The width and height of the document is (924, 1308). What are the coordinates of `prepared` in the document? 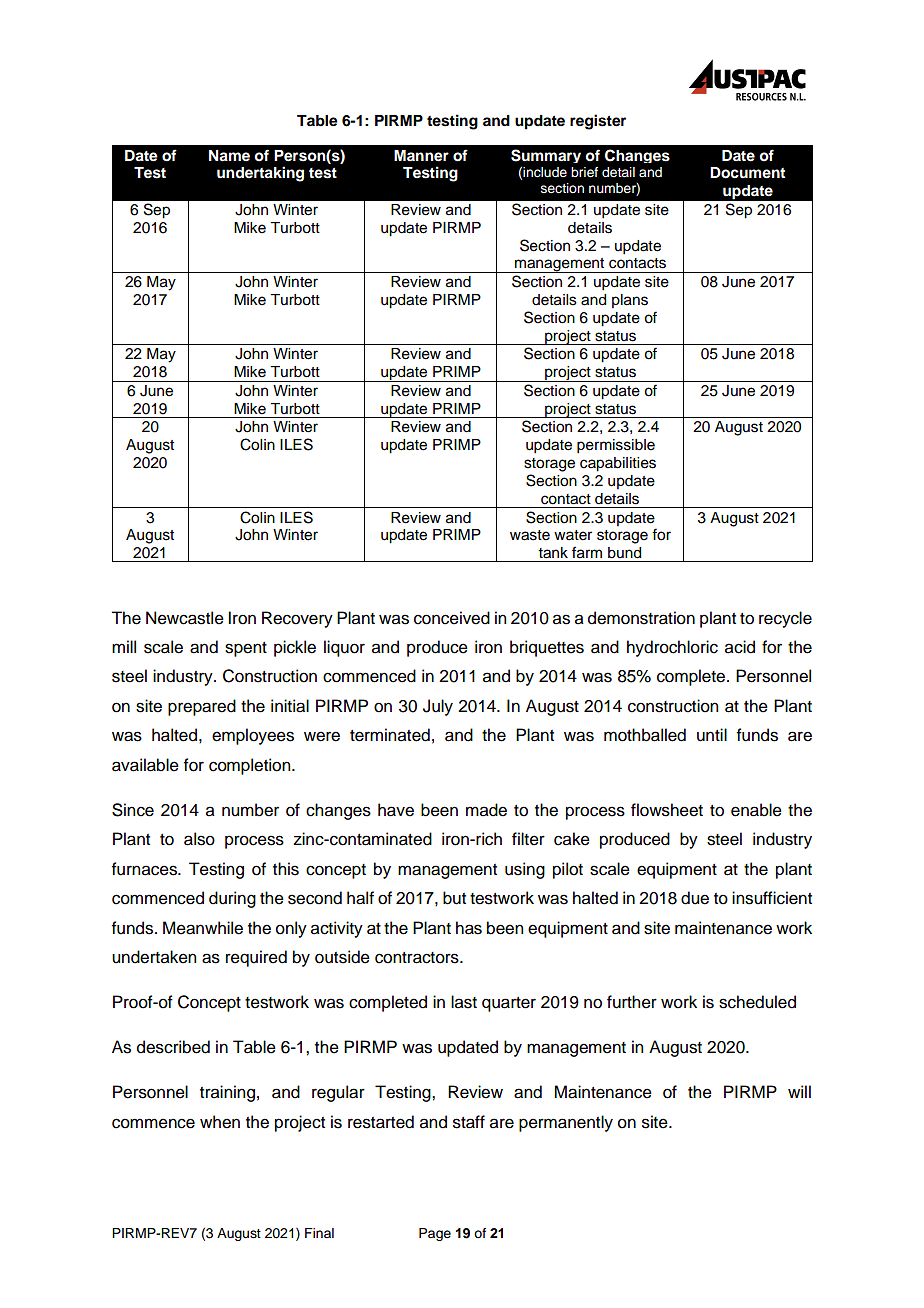 It's located at (202, 707).
